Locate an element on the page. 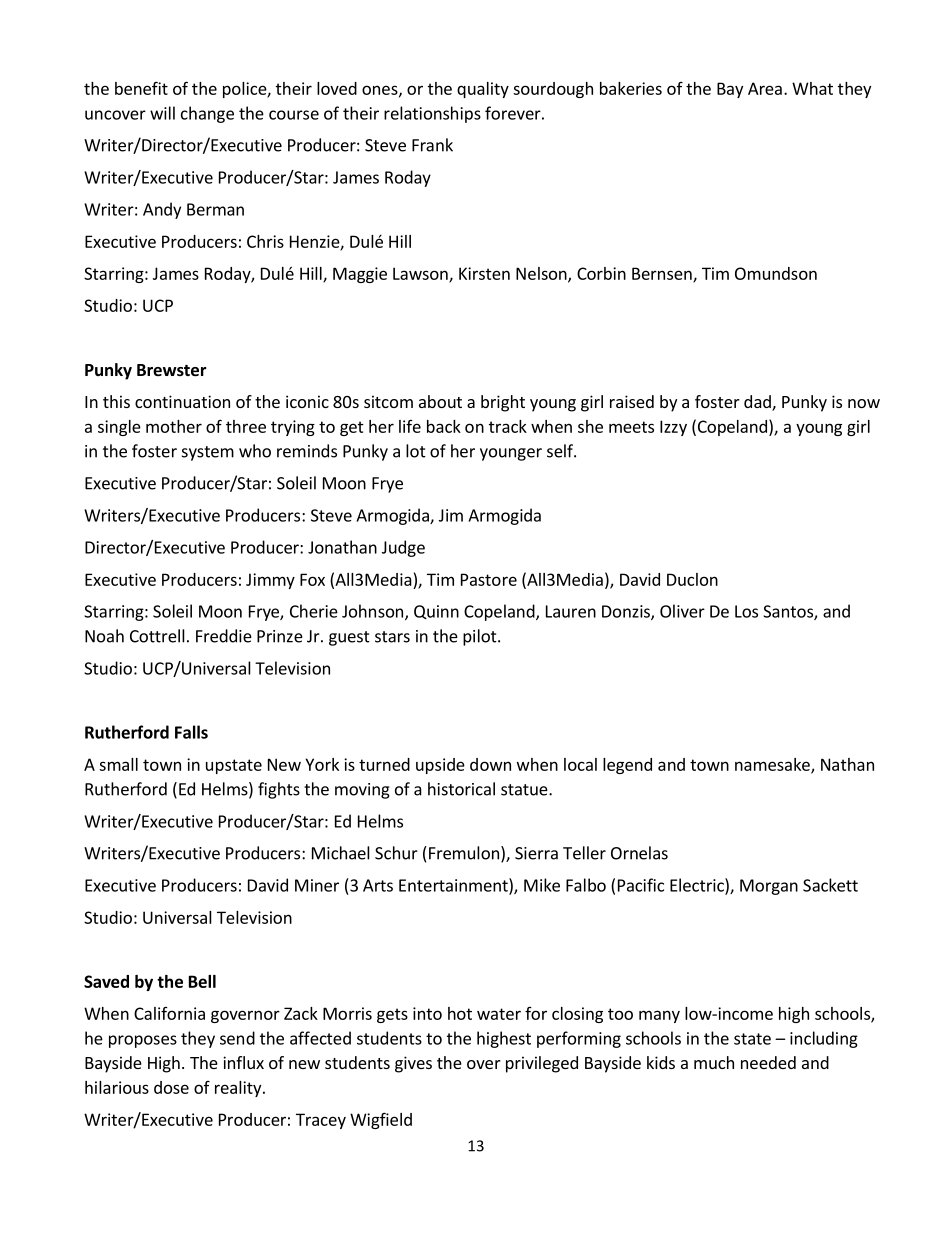  Sierra is located at coordinates (536, 853).
